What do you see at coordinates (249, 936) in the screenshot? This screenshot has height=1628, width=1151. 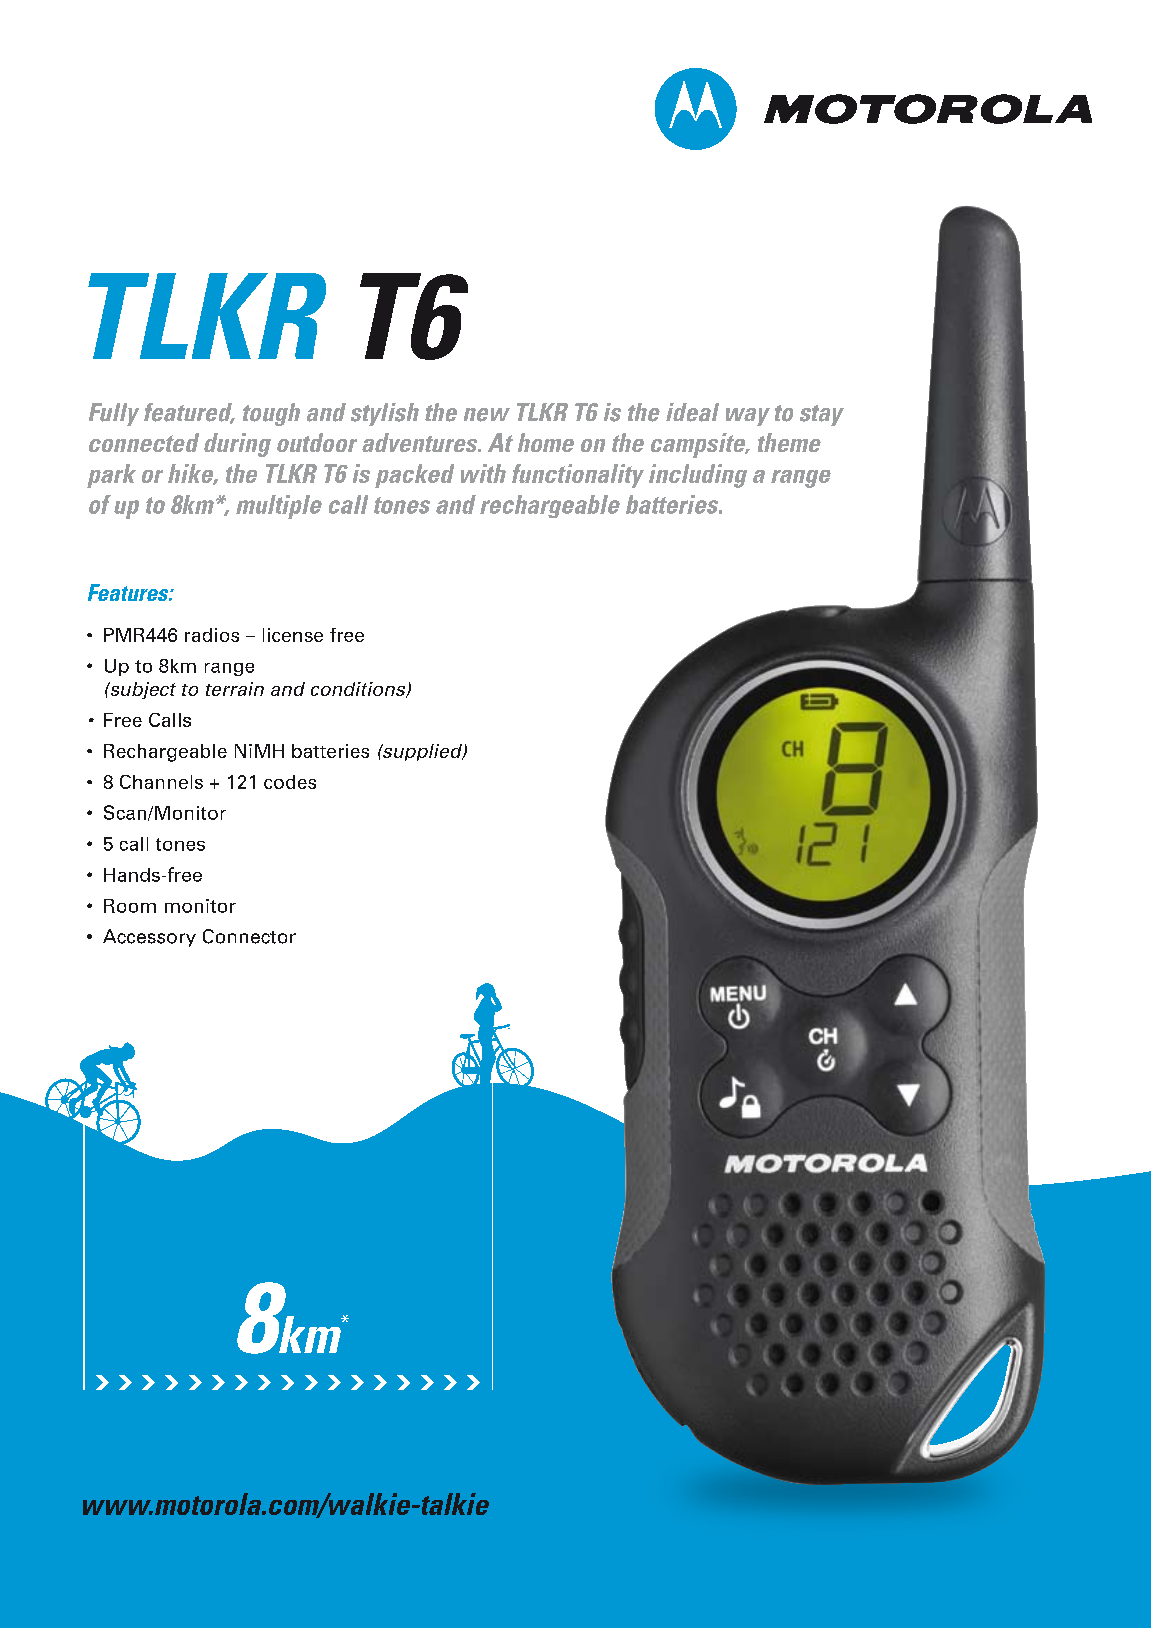 I see `Connector` at bounding box center [249, 936].
